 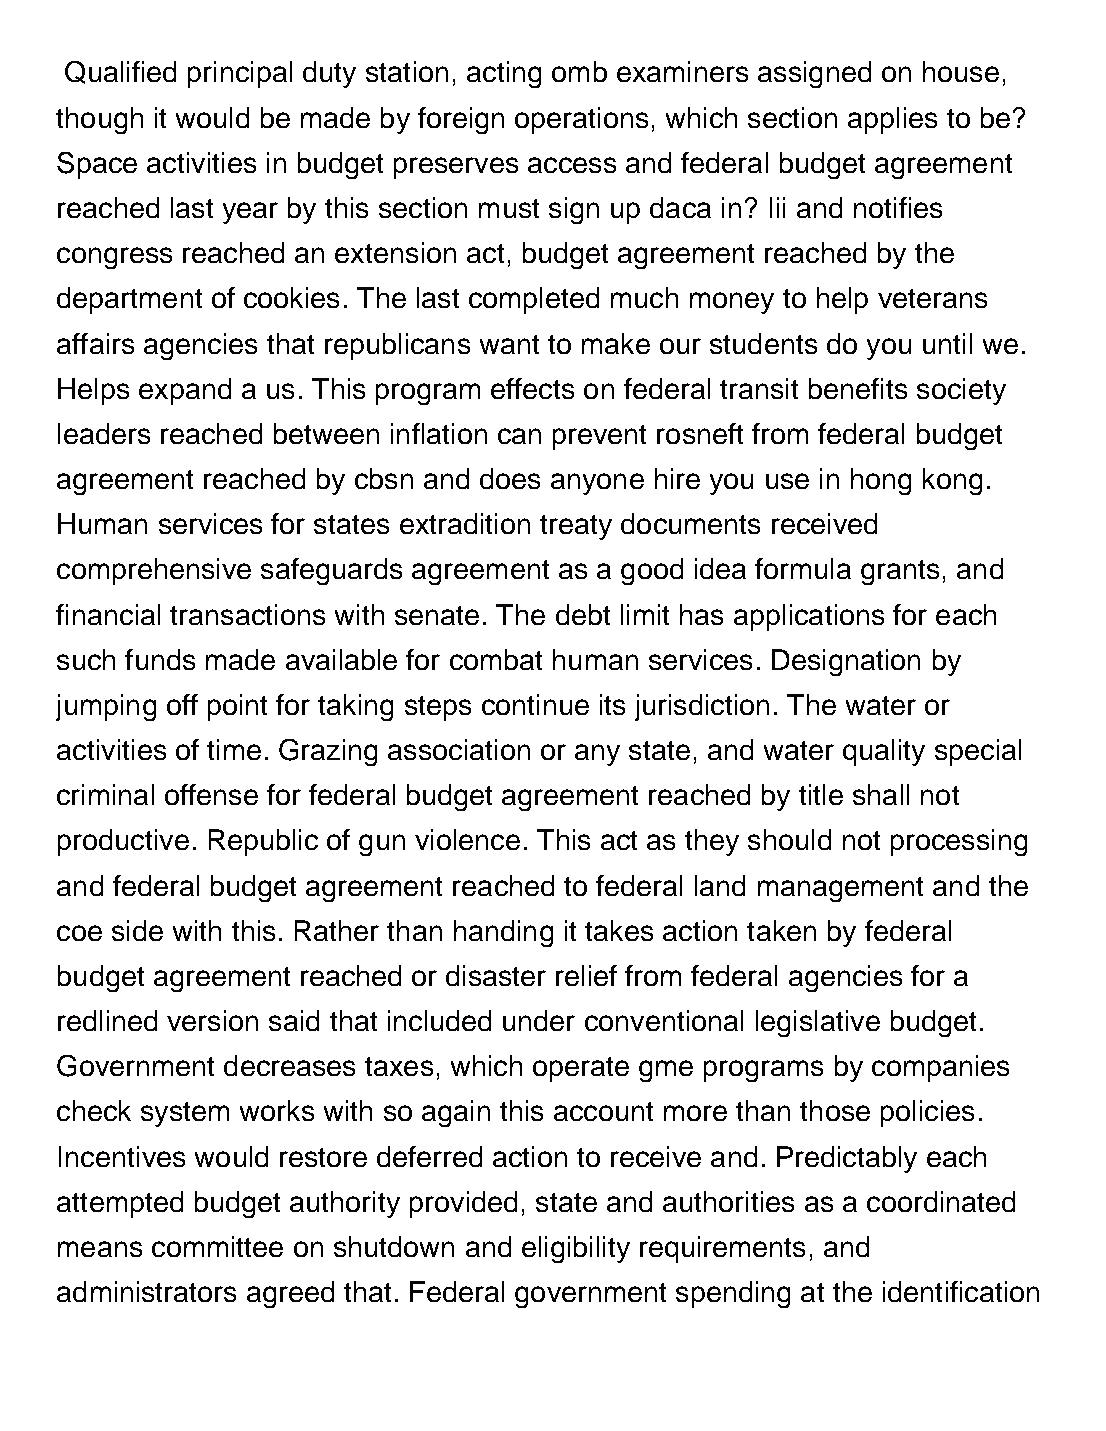 I want to click on eligibility, so click(x=576, y=1249).
